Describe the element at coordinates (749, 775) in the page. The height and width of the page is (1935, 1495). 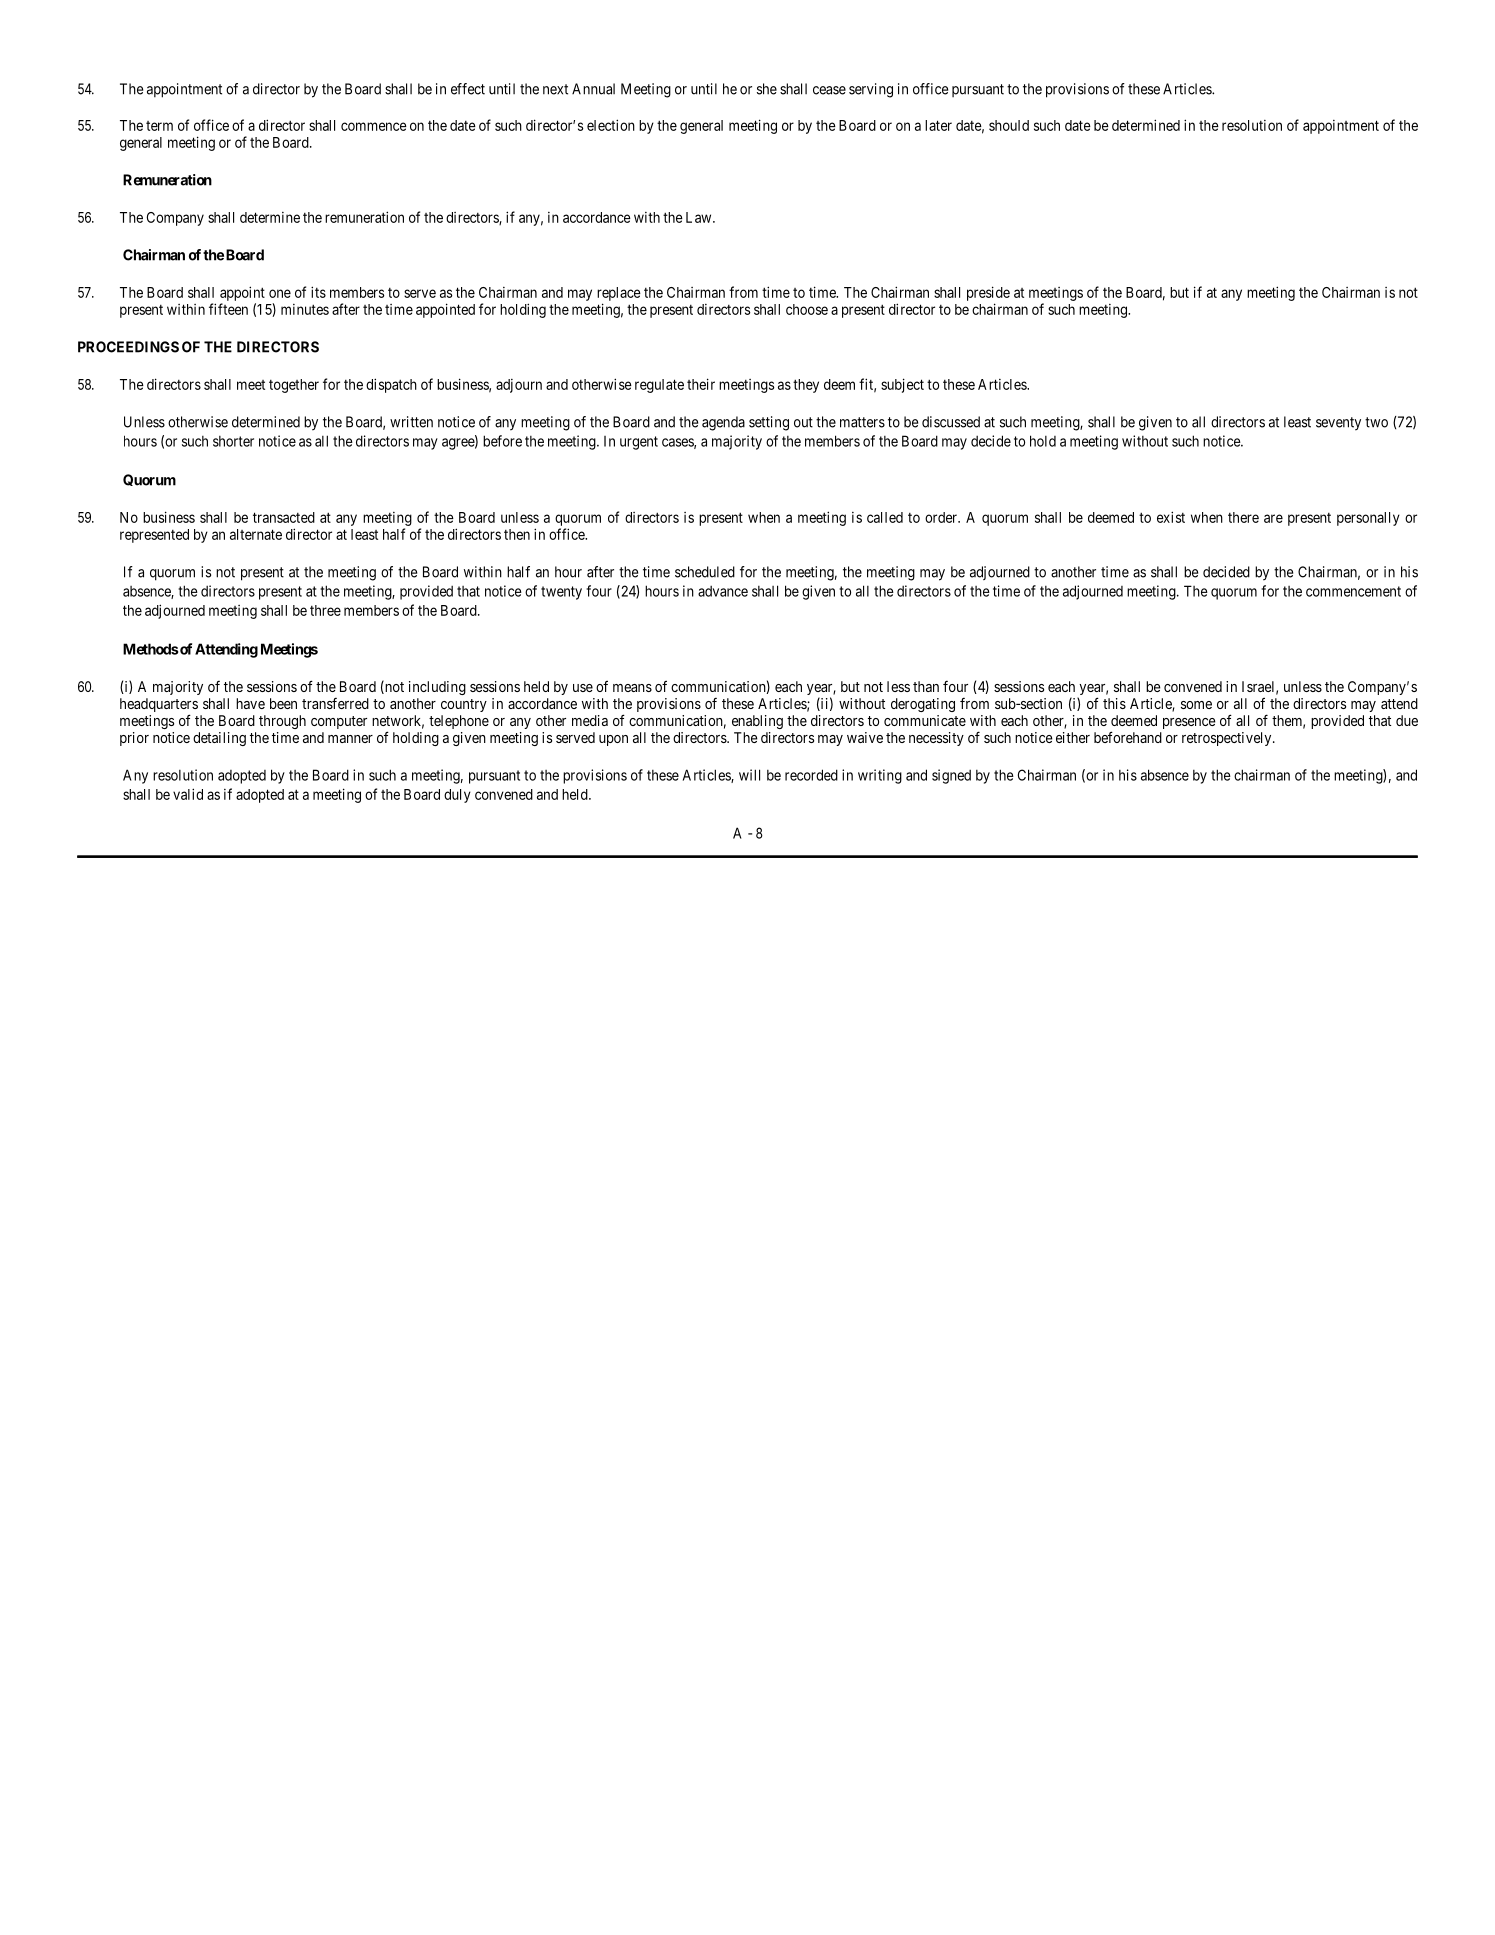
I see `will` at that location.
